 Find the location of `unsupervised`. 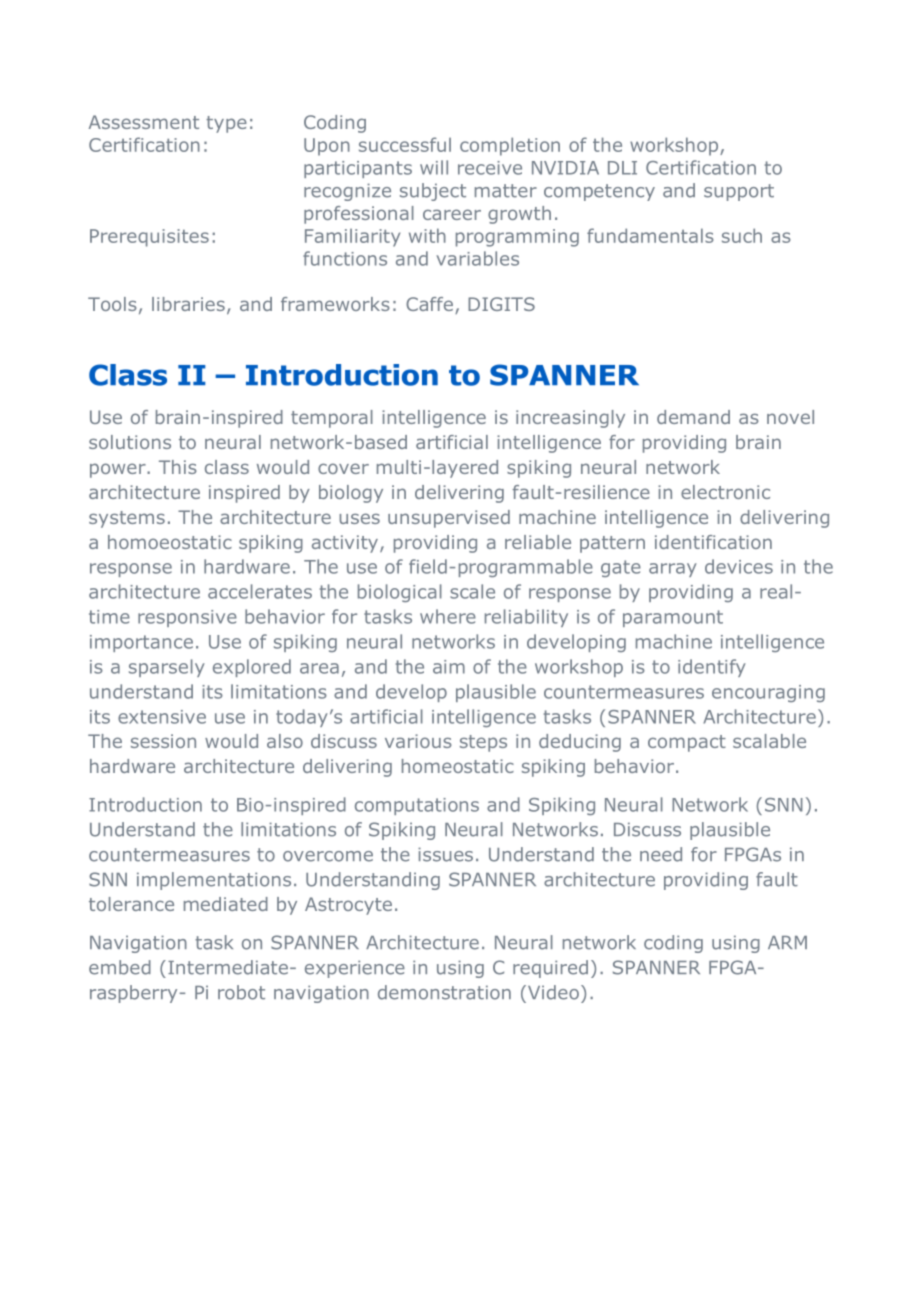

unsupervised is located at coordinates (449, 519).
